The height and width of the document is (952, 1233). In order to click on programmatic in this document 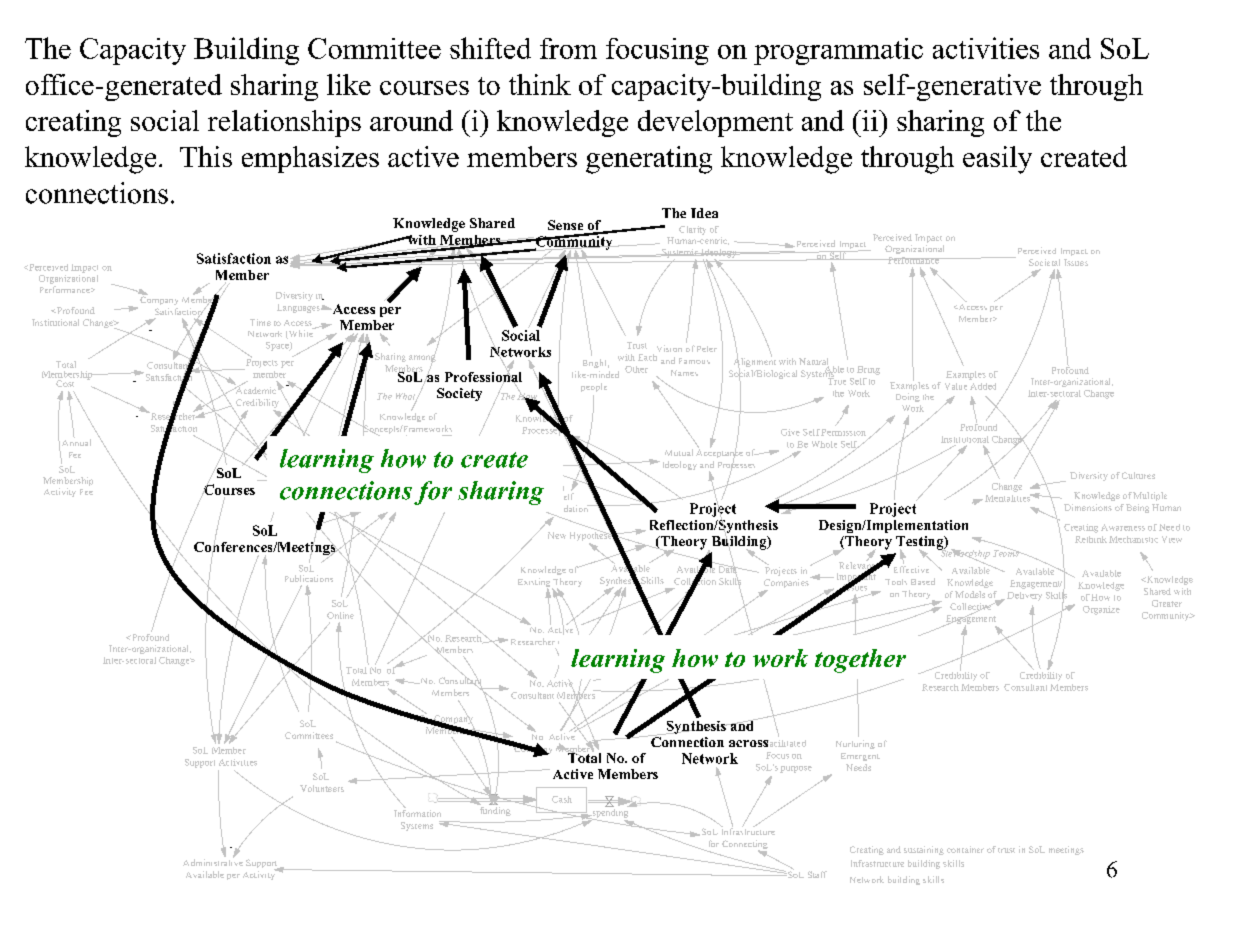, I will do `click(838, 51)`.
